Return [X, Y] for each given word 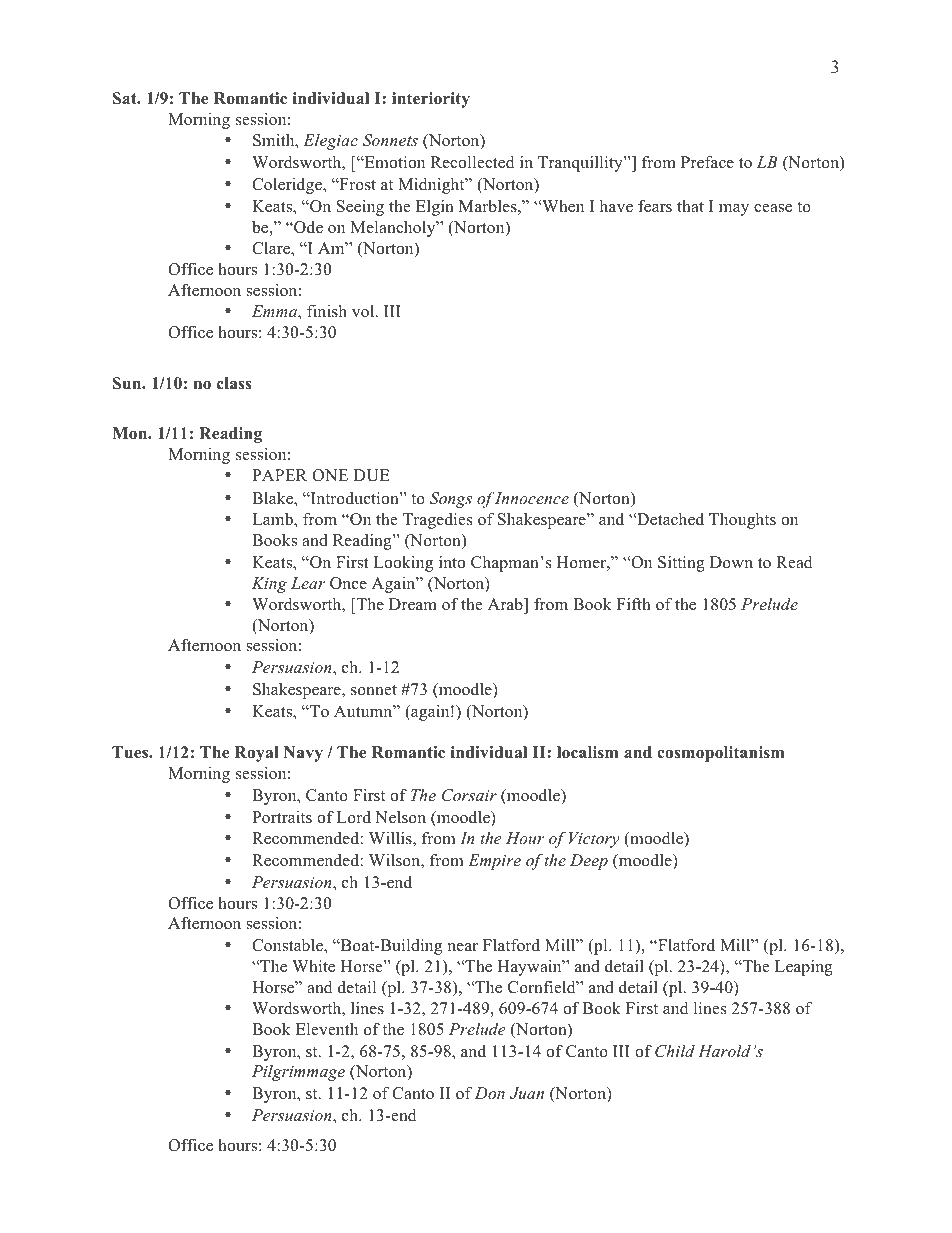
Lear [308, 583]
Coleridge [288, 186]
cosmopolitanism [720, 754]
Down [731, 562]
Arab [506, 606]
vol [364, 311]
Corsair [469, 795]
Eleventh [327, 1029]
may [734, 210]
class [234, 383]
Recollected [473, 162]
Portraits [282, 817]
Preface [707, 162]
